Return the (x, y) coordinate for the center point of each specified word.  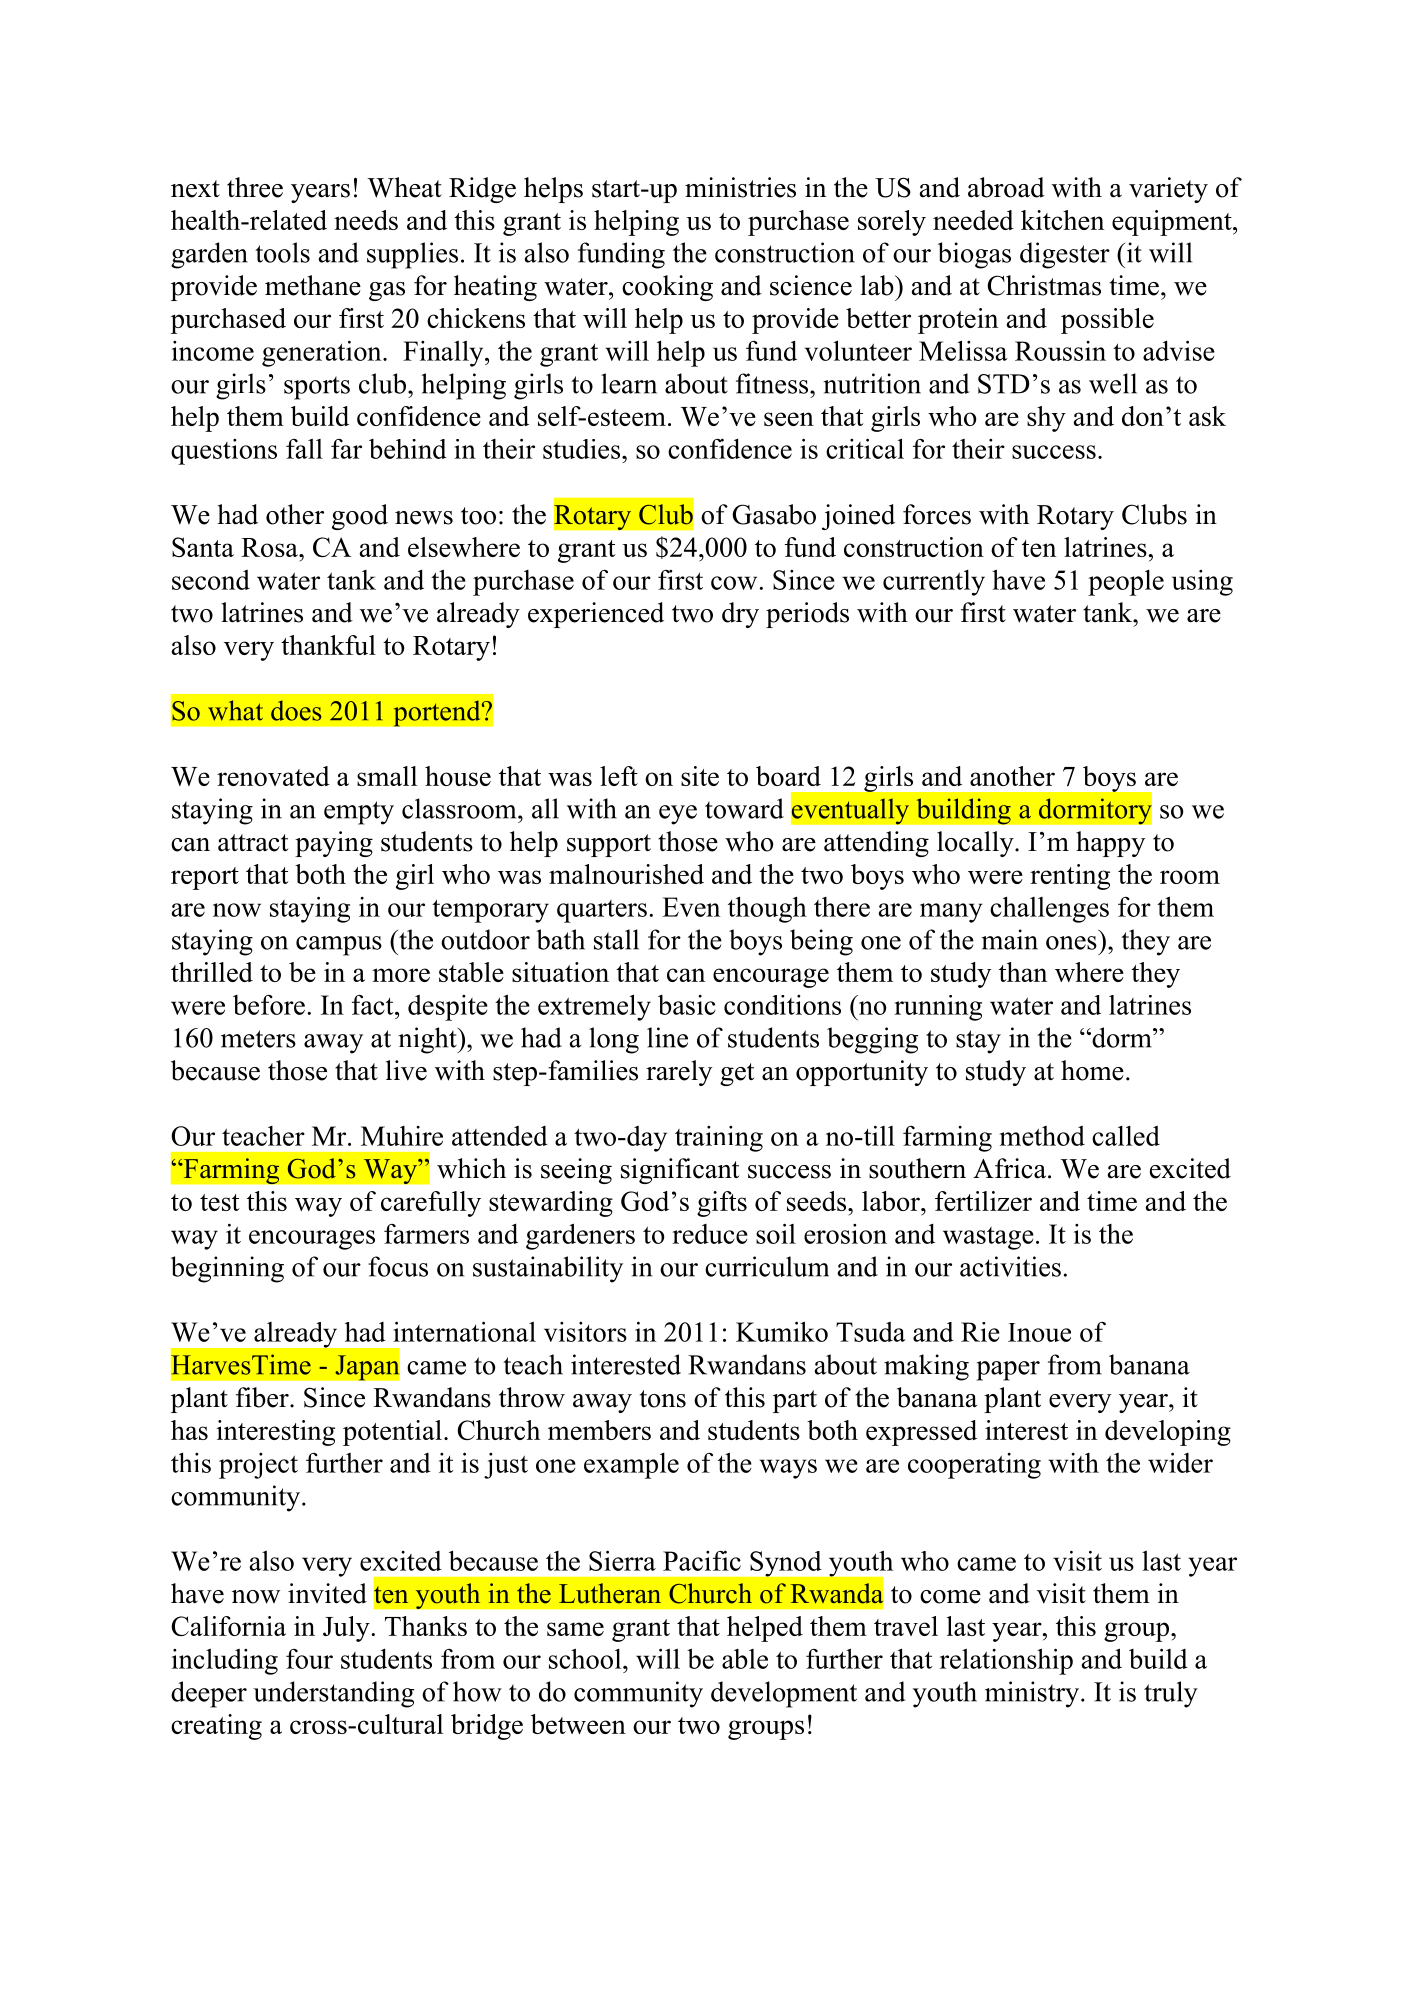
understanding (333, 1694)
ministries (740, 187)
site (700, 776)
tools (282, 252)
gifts (722, 1204)
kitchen (1062, 220)
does (296, 710)
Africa (1009, 1168)
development (784, 1694)
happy (1110, 844)
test (220, 1202)
